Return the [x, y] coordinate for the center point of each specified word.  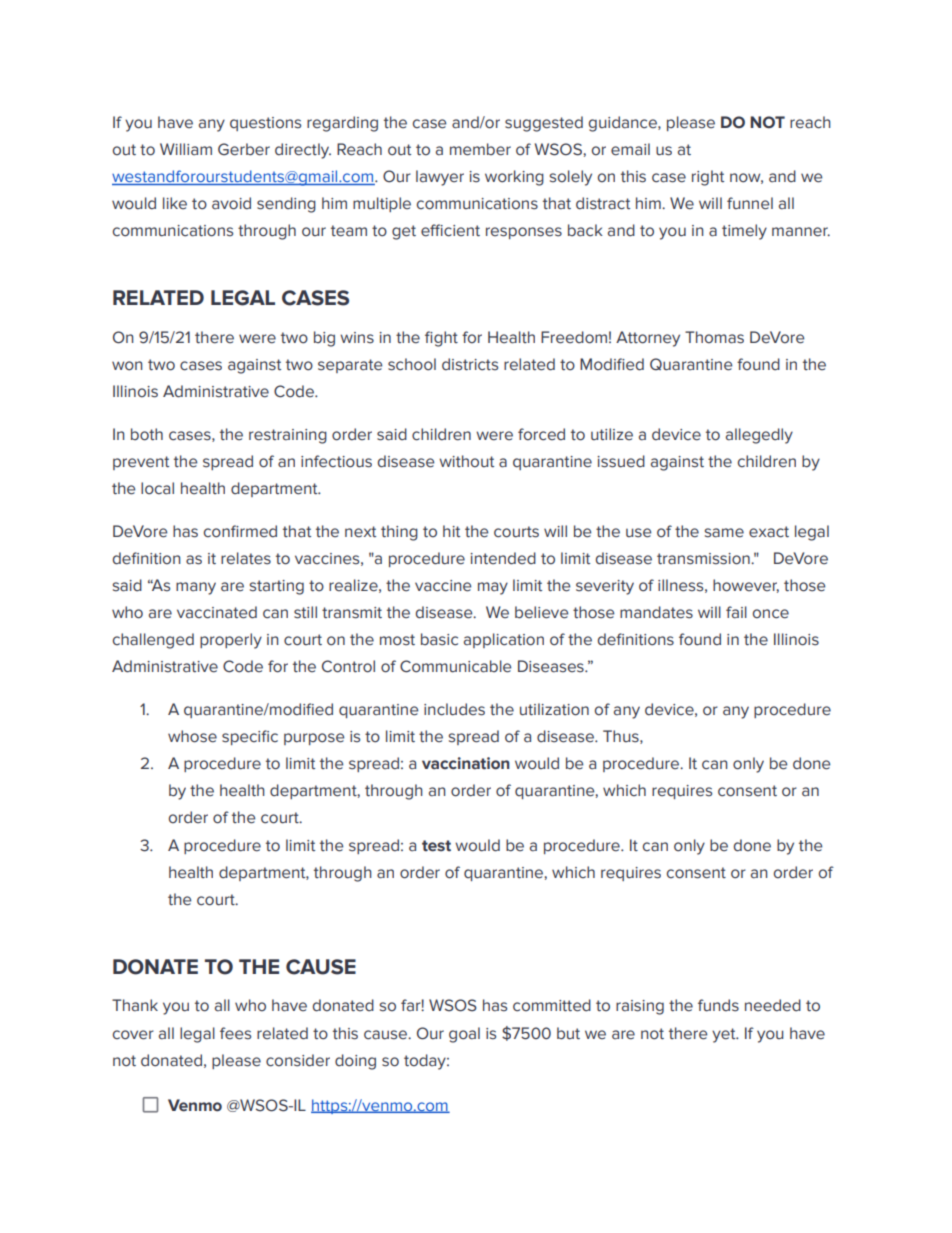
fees [235, 1033]
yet [725, 1035]
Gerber [244, 149]
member [480, 149]
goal [464, 1035]
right [708, 178]
